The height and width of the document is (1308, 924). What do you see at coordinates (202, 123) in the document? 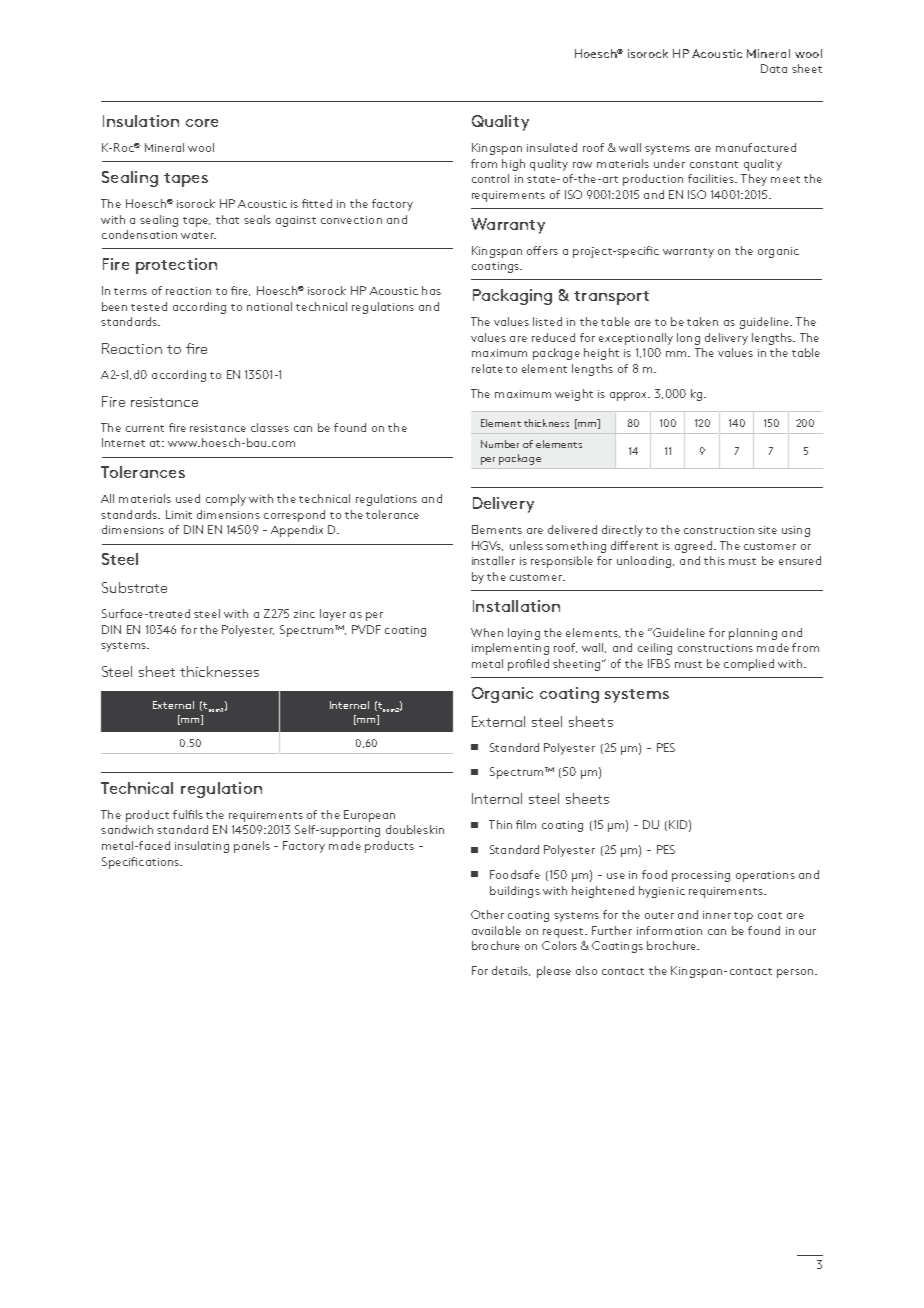
I see `core` at bounding box center [202, 123].
